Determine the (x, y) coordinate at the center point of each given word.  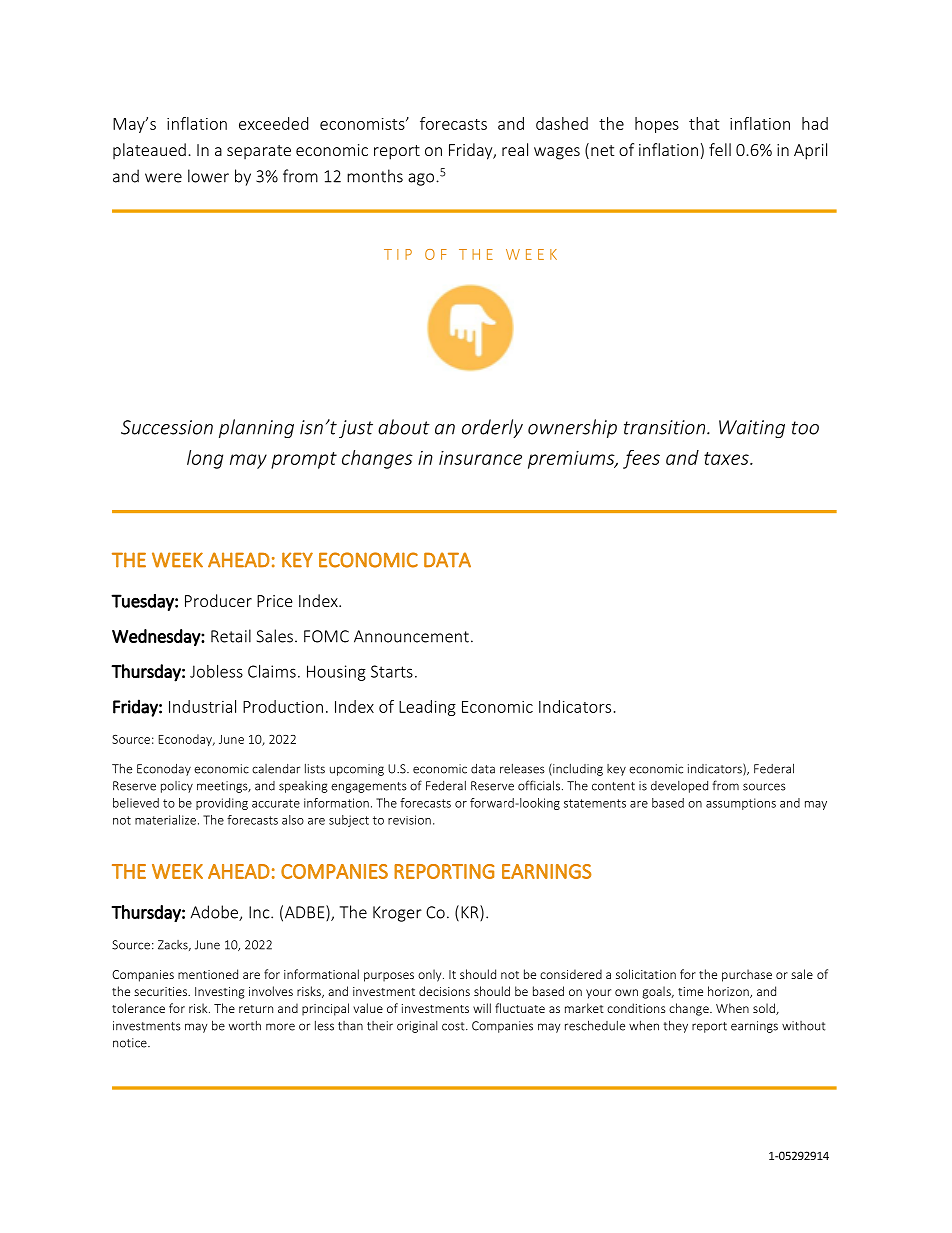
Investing (220, 993)
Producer (218, 600)
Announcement (411, 636)
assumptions (741, 804)
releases (522, 769)
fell (720, 149)
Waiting (752, 429)
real (515, 149)
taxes (727, 458)
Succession (167, 427)
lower (208, 176)
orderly (492, 428)
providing (222, 804)
